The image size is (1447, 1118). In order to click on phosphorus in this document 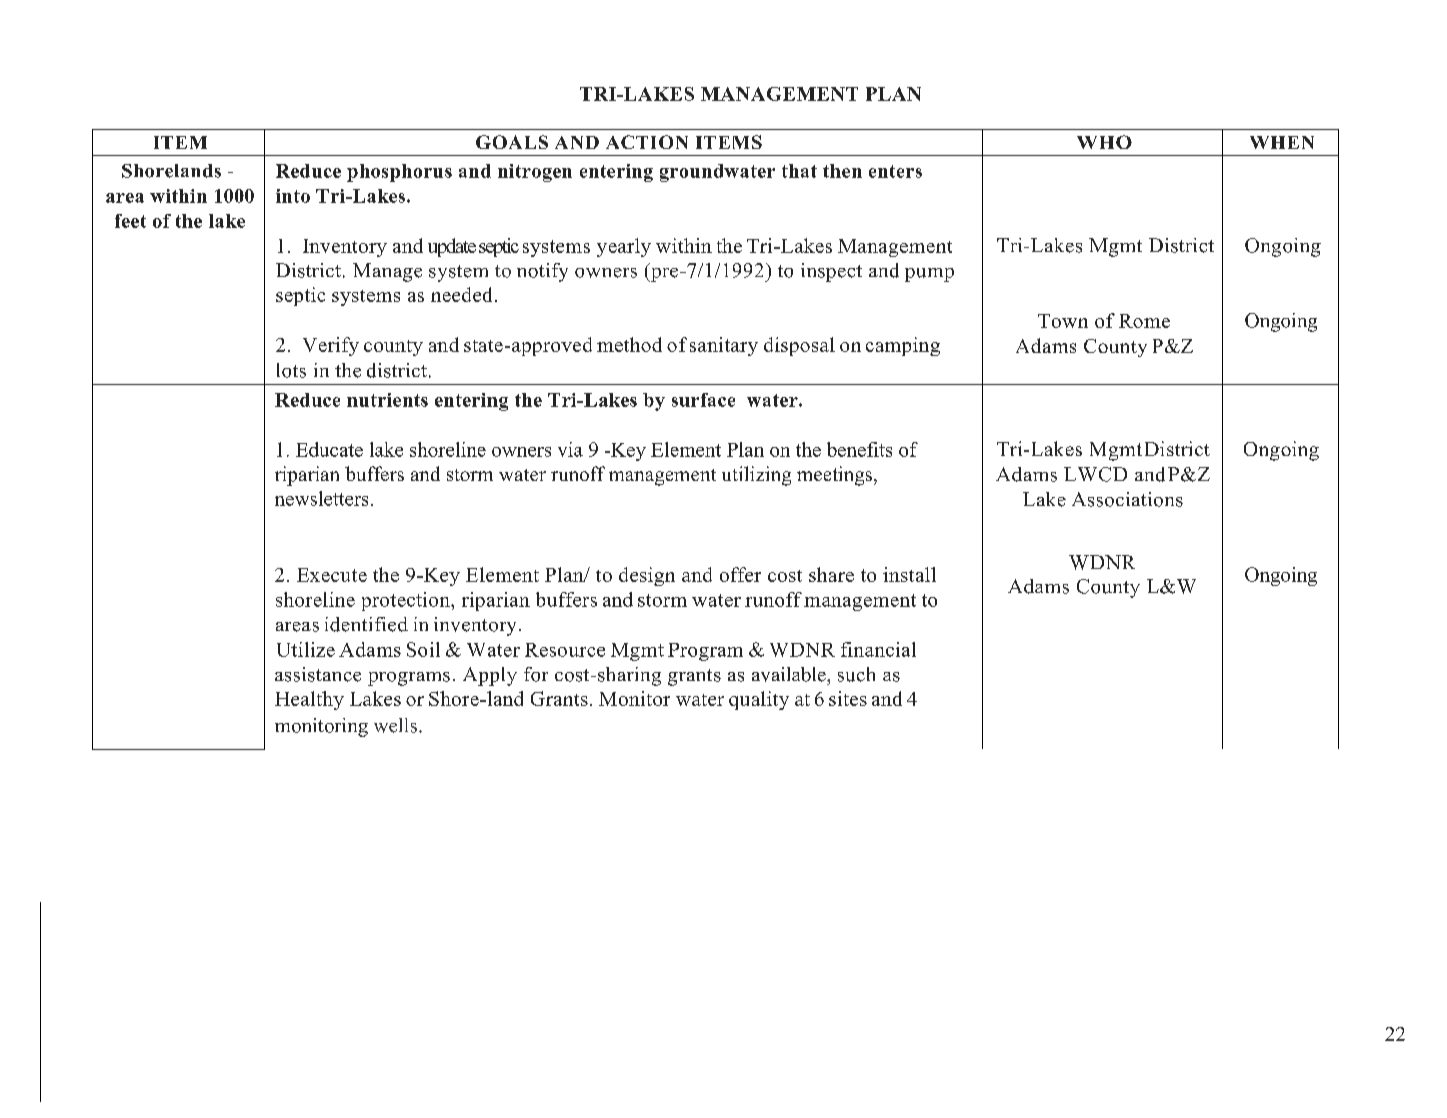, I will do `click(399, 173)`.
